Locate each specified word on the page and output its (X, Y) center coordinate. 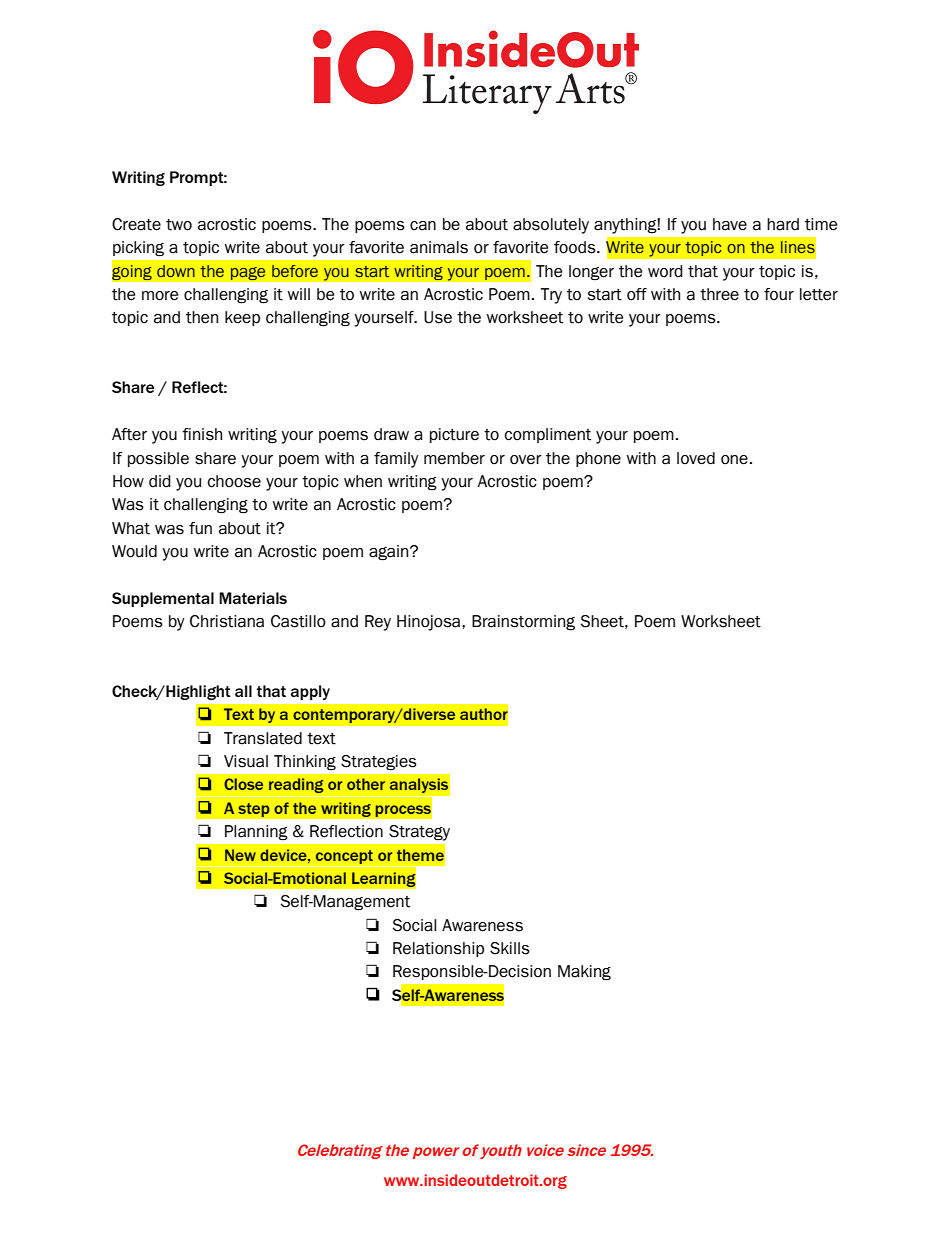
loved (696, 458)
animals (439, 247)
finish (202, 434)
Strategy (419, 833)
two (179, 225)
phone (598, 459)
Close (243, 784)
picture (454, 435)
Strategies (379, 763)
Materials (253, 598)
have (730, 224)
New (240, 855)
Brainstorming (523, 623)
